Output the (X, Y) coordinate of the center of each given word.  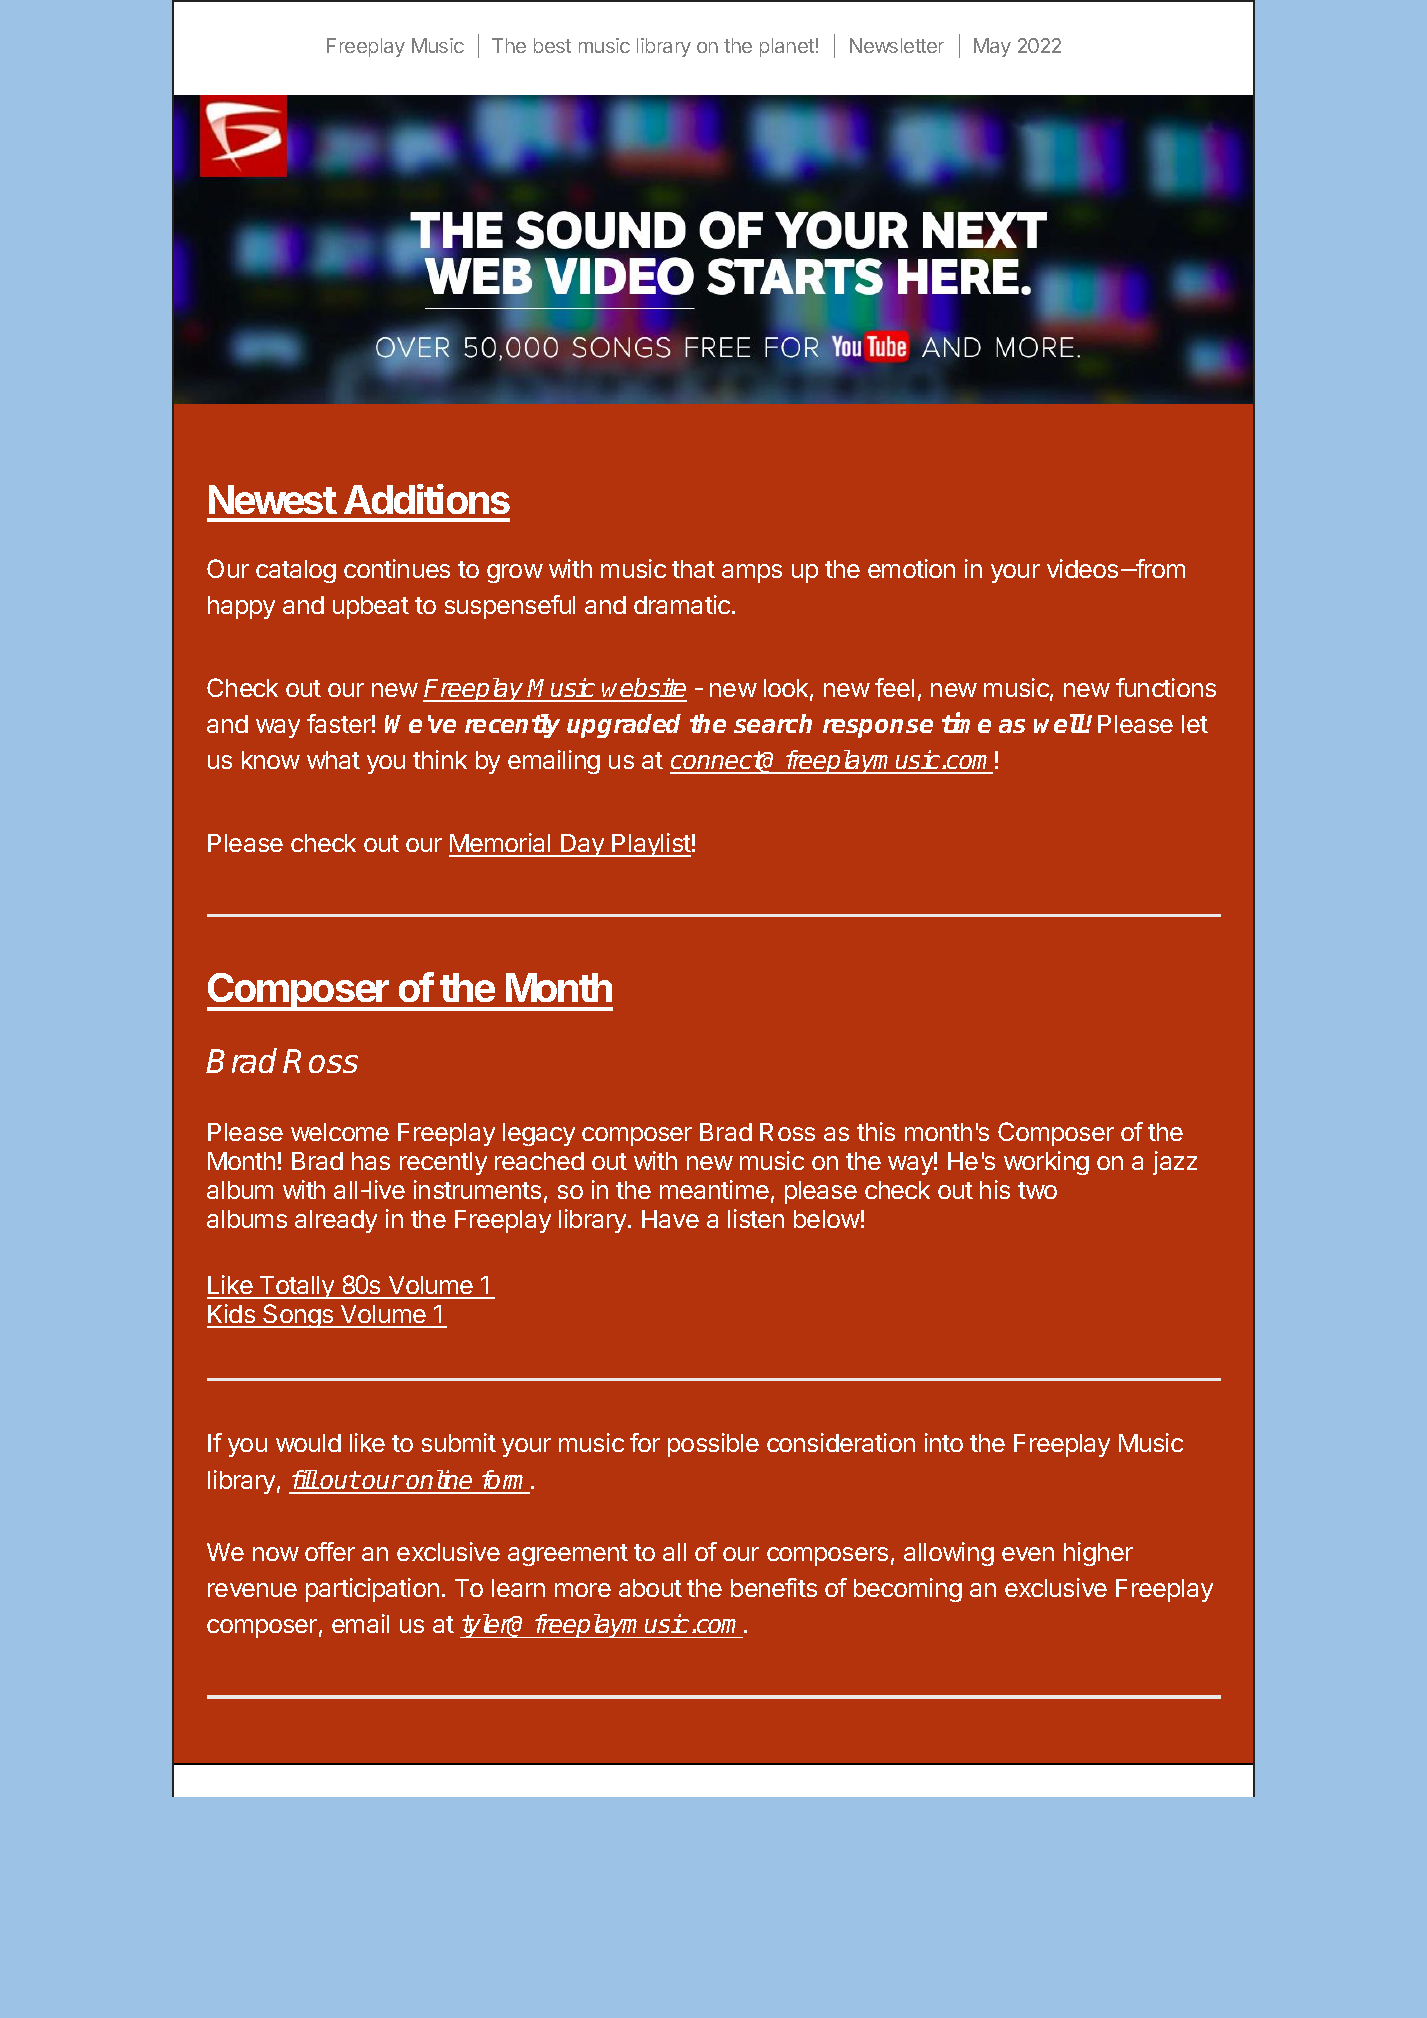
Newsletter (897, 45)
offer (330, 1551)
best (552, 45)
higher (1098, 1554)
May (992, 47)
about (650, 1588)
